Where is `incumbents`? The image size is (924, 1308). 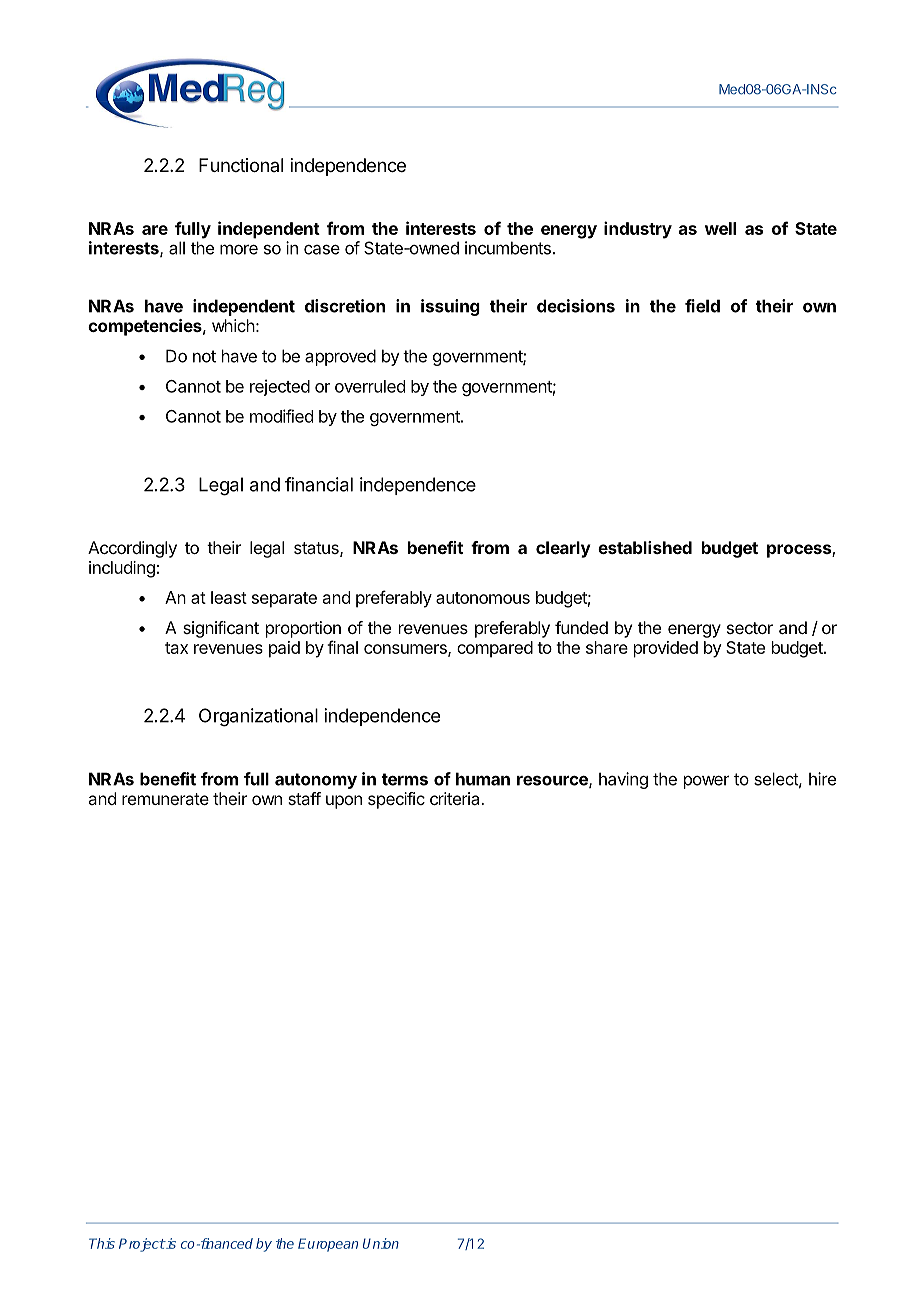
incumbents is located at coordinates (508, 248).
